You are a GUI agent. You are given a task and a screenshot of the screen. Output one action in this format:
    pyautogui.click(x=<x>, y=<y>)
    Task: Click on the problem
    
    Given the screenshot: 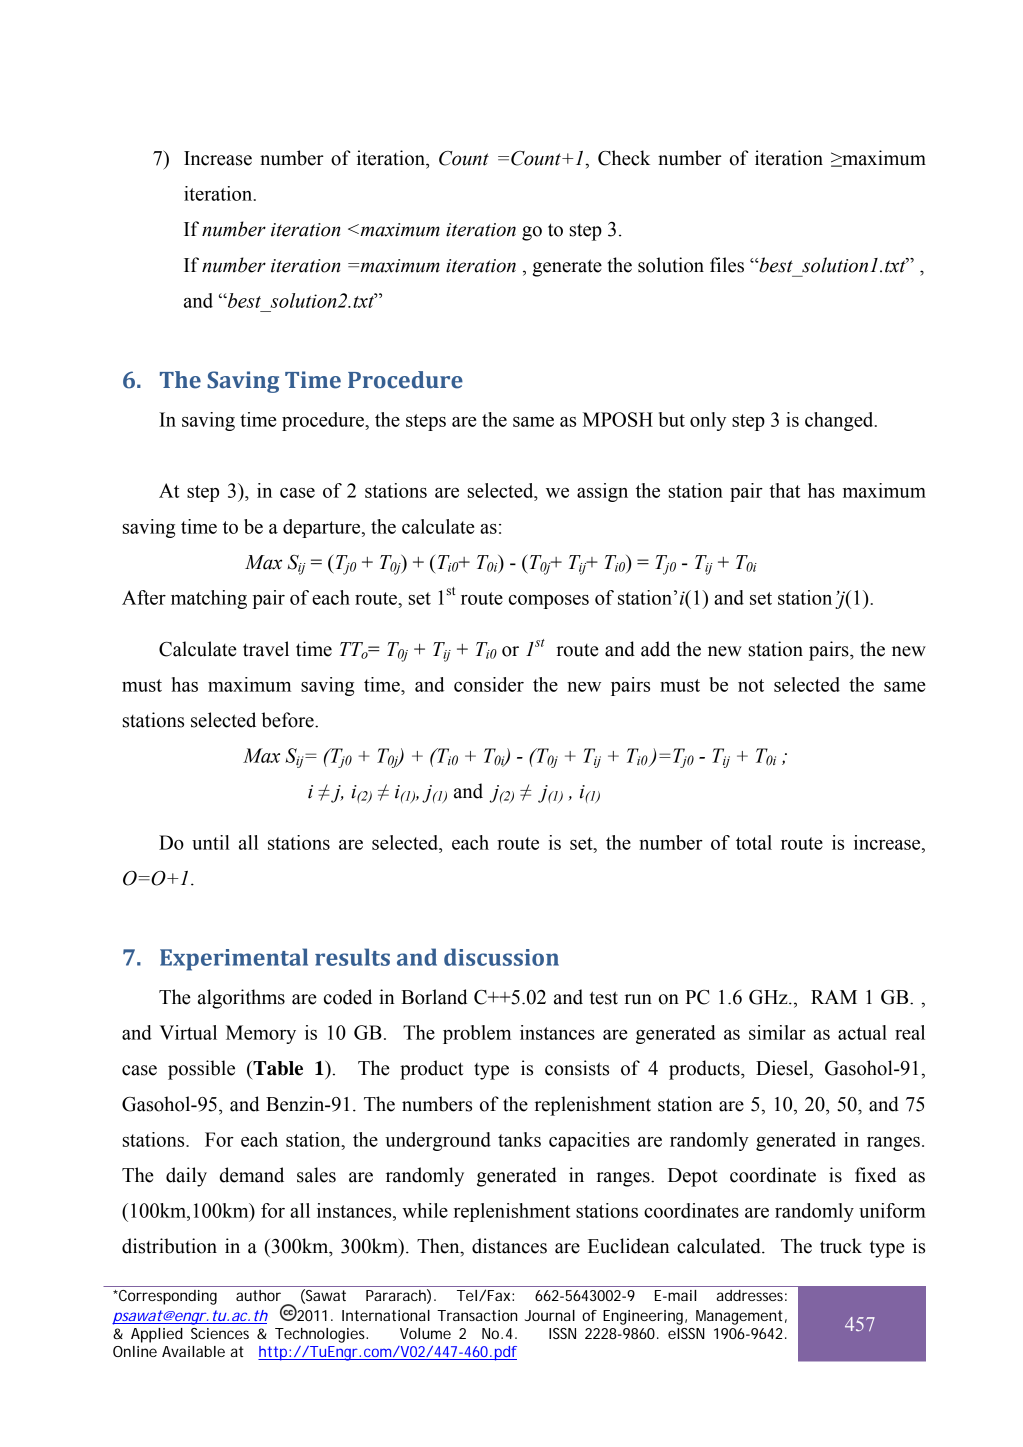 What is the action you would take?
    pyautogui.click(x=477, y=1034)
